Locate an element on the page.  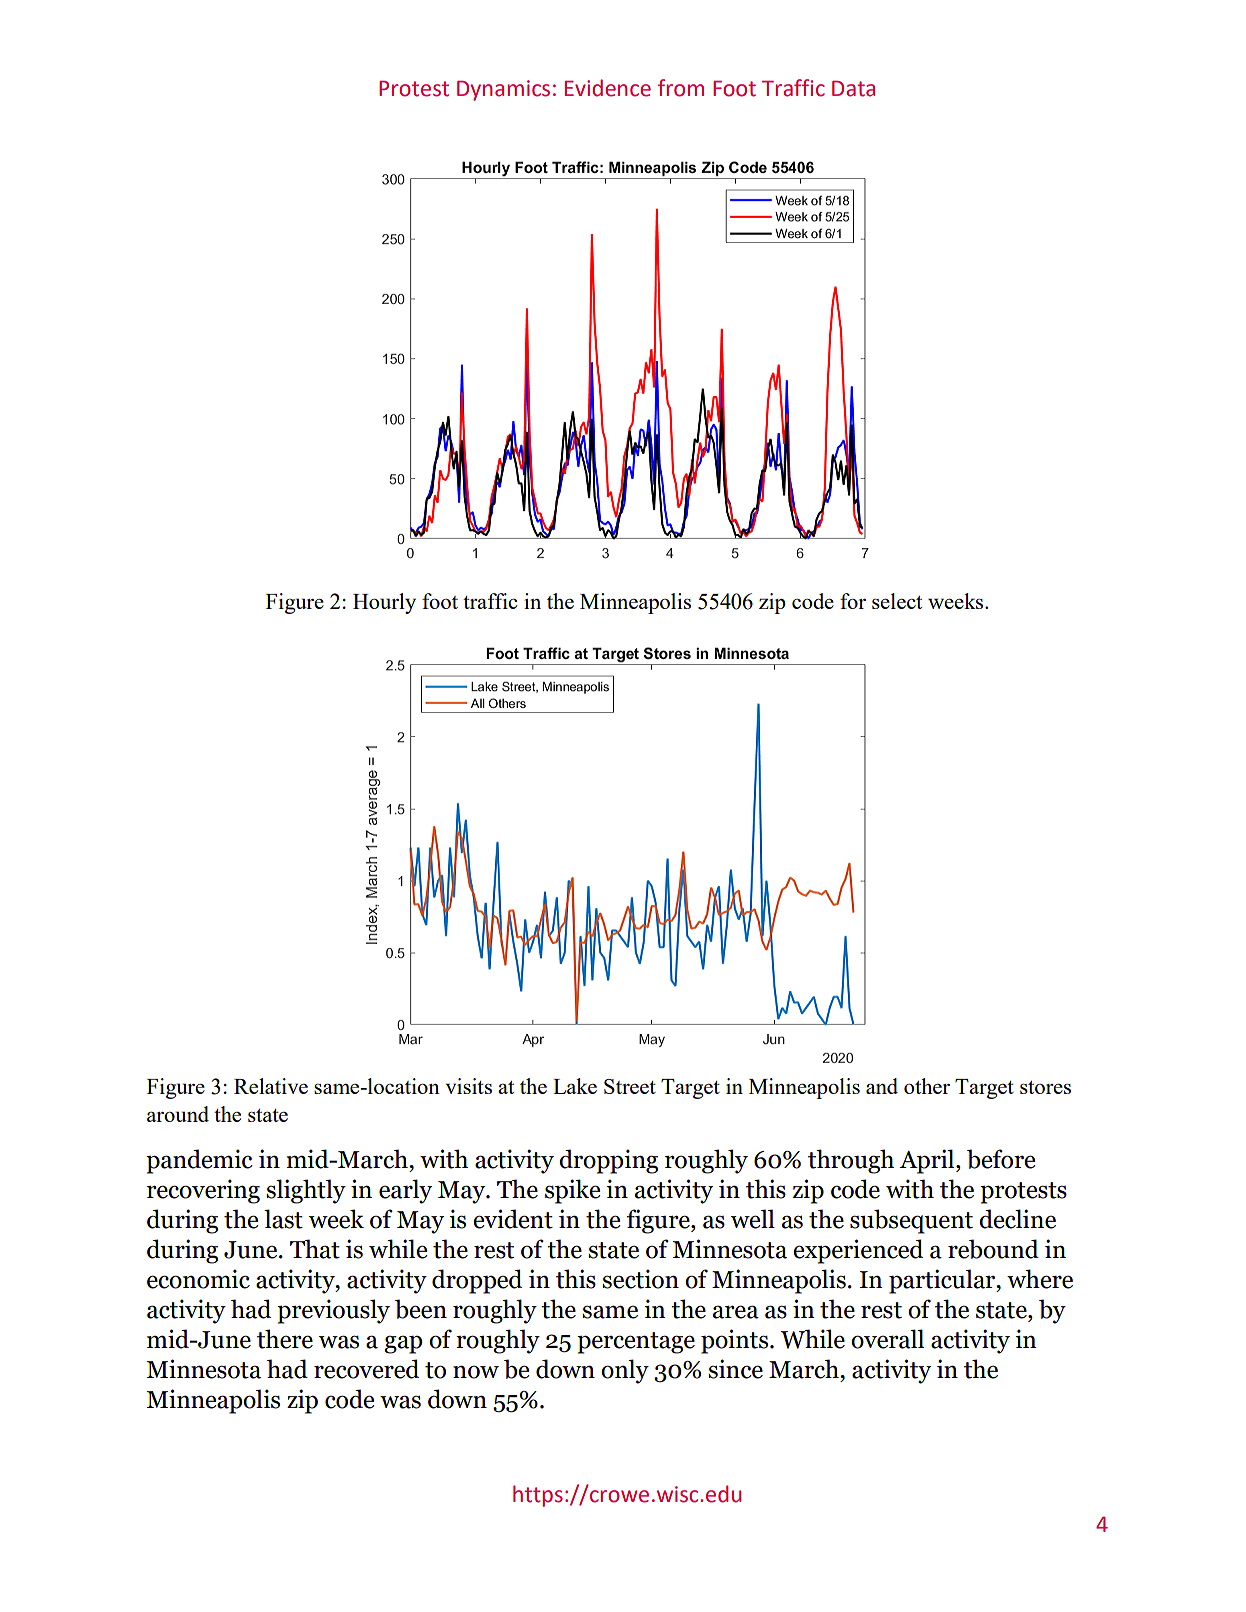
around is located at coordinates (178, 1114).
